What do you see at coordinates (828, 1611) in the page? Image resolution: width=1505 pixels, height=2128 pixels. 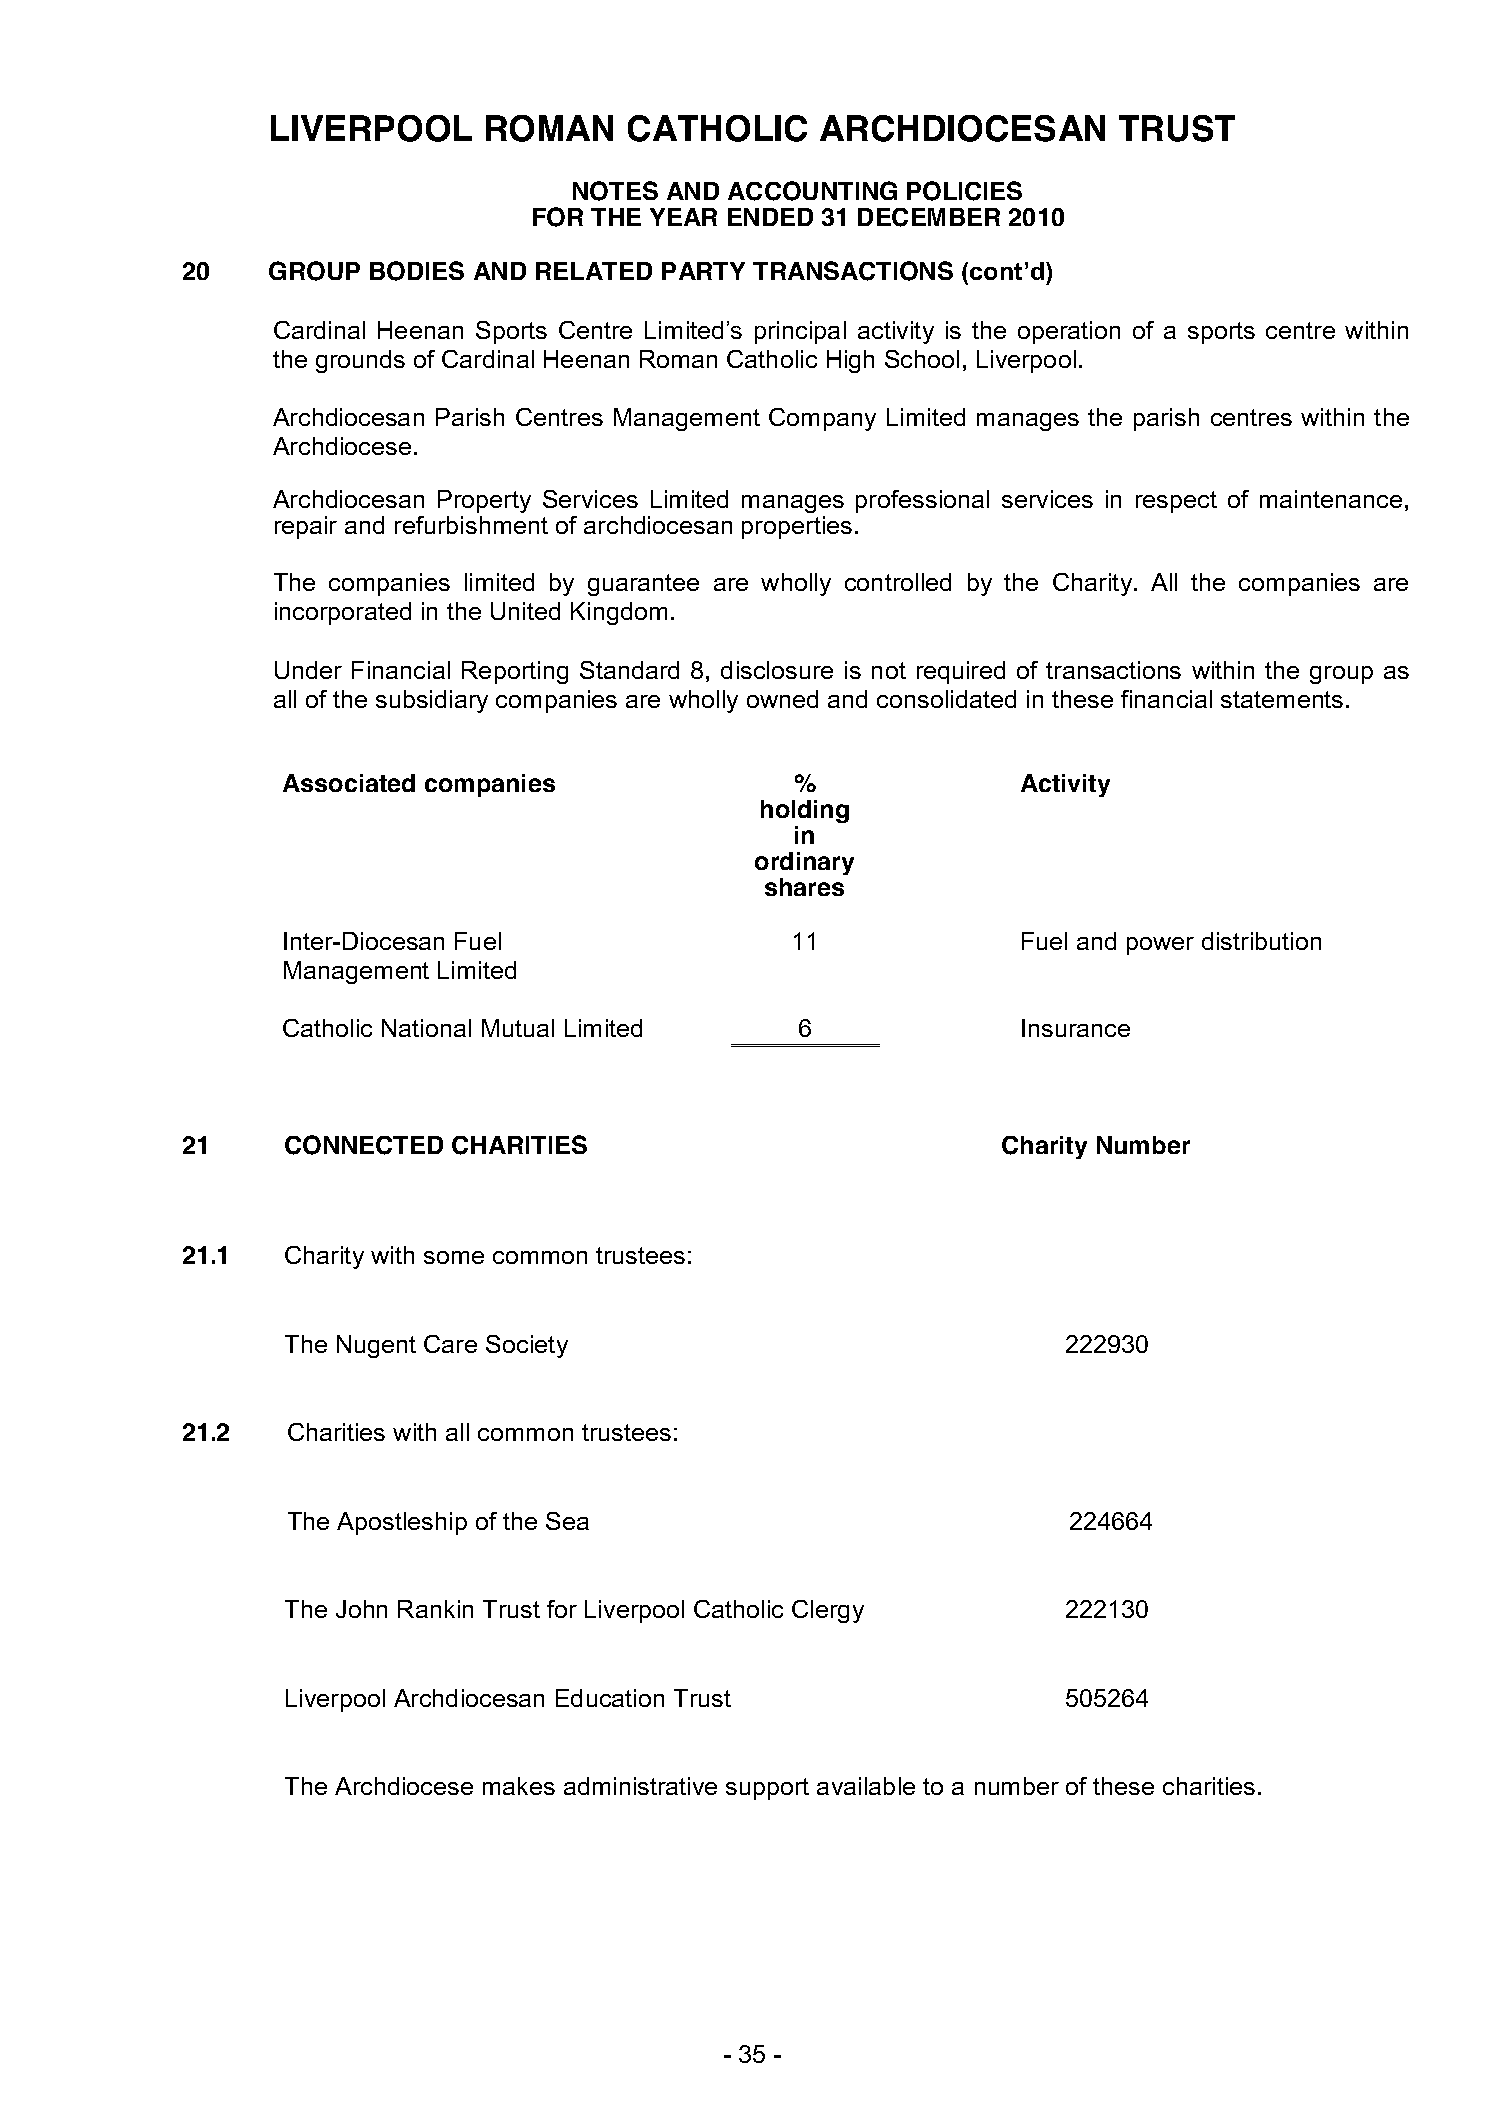 I see `Clergy` at bounding box center [828, 1611].
